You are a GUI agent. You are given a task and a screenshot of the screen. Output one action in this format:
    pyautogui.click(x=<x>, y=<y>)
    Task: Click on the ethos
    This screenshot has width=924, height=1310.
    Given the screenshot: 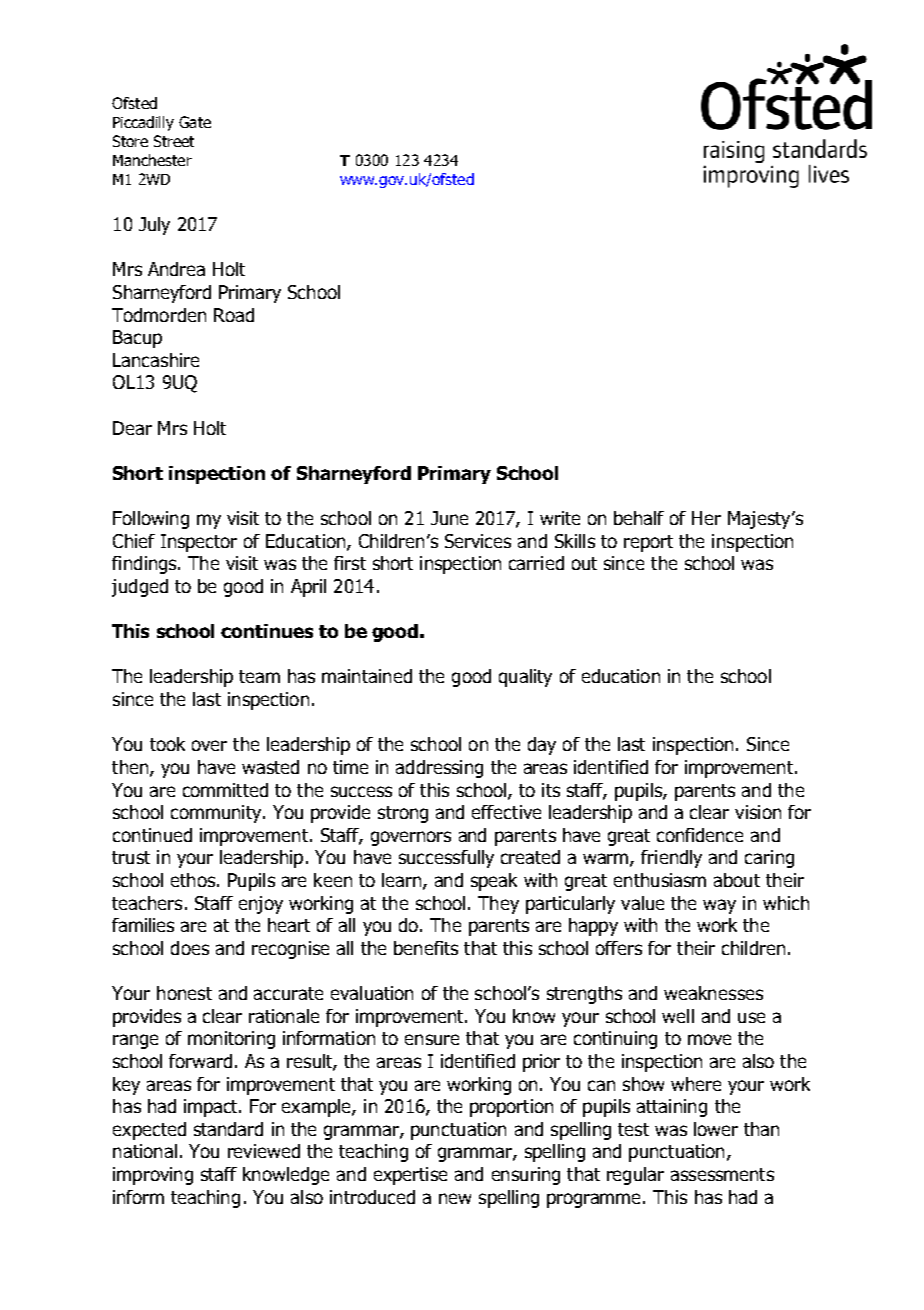 What is the action you would take?
    pyautogui.click(x=194, y=880)
